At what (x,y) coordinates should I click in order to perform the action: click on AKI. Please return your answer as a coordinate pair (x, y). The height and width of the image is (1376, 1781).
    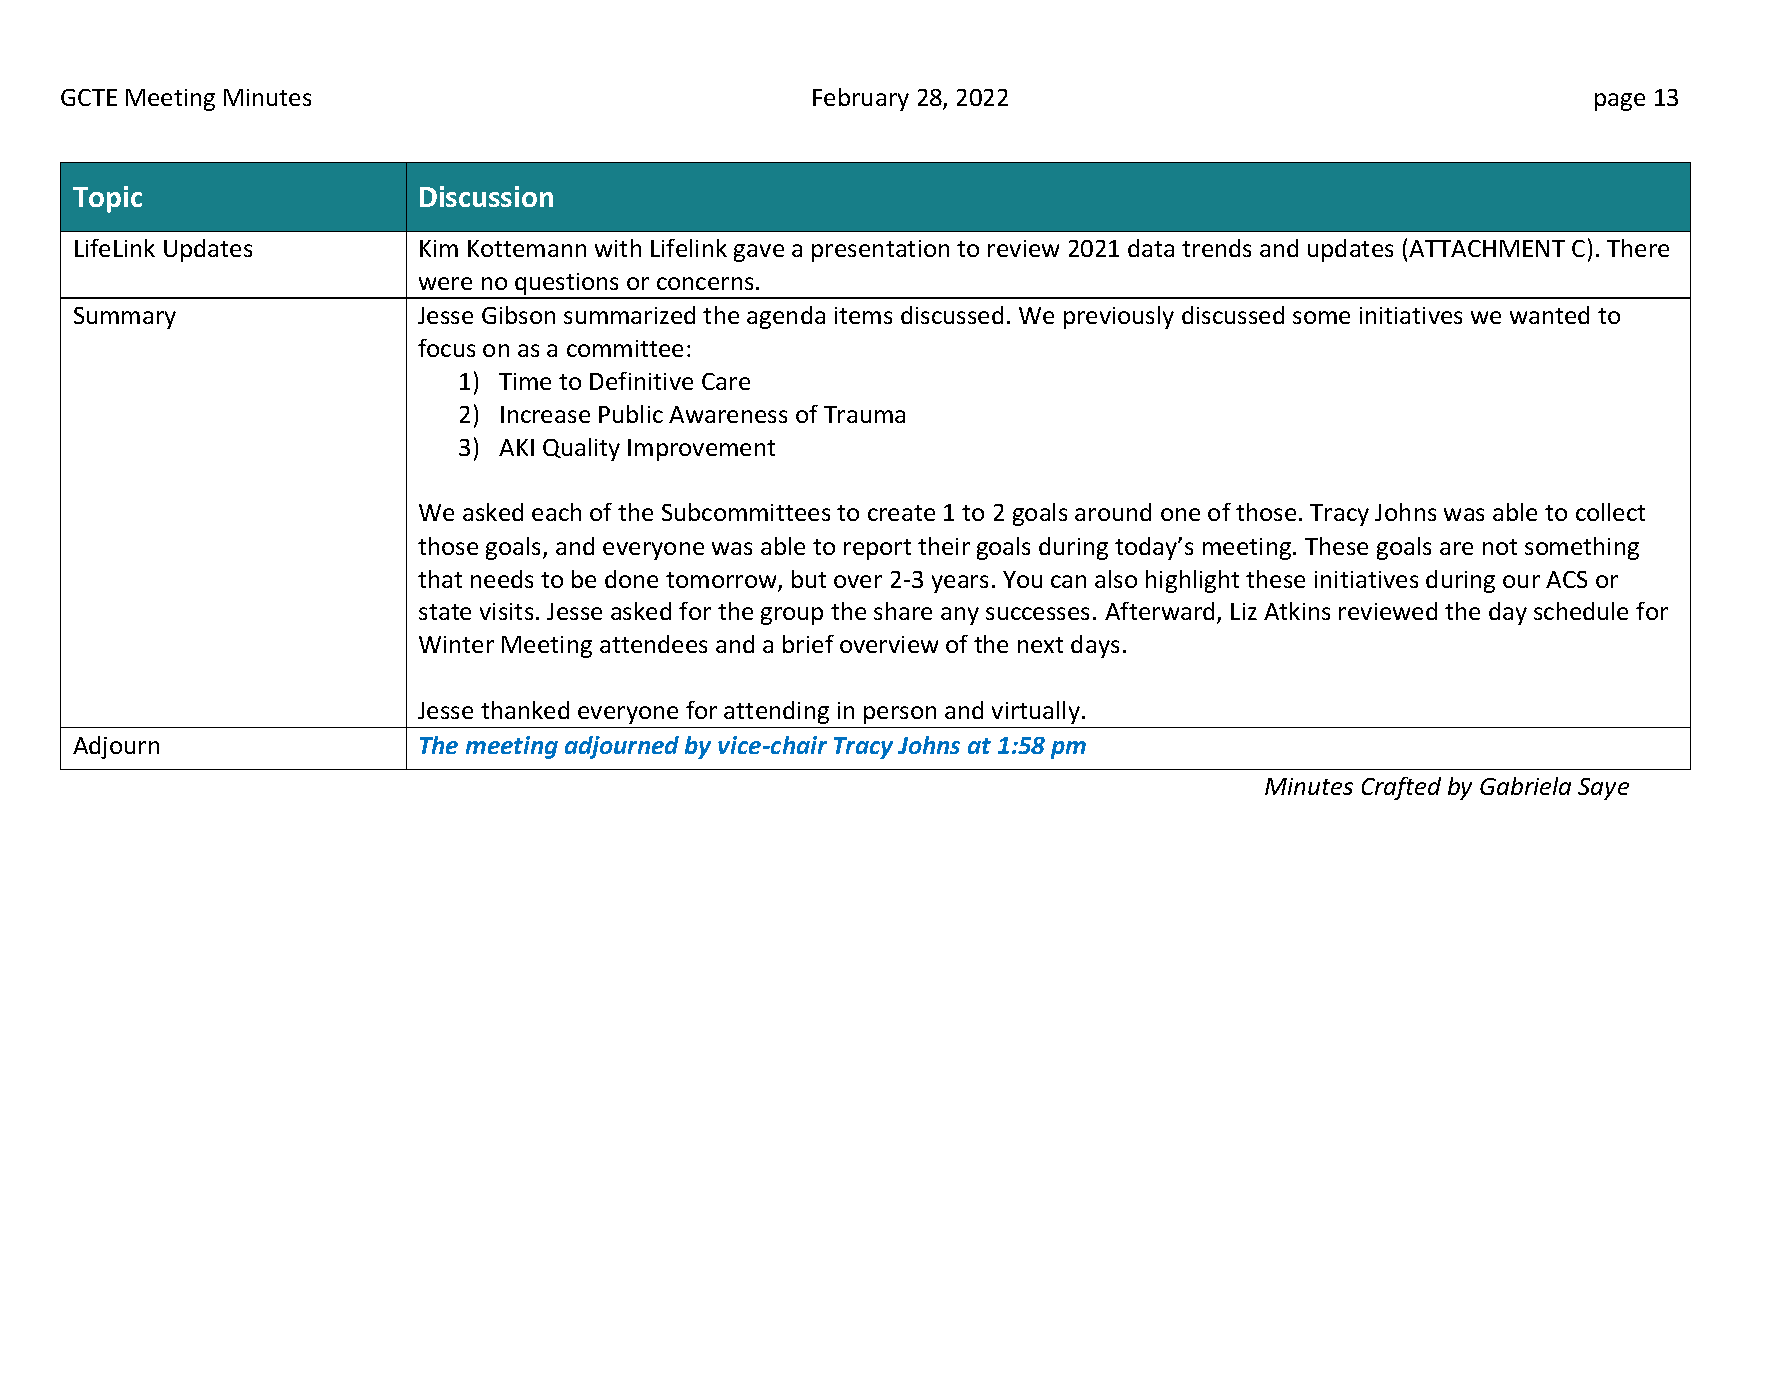
    Looking at the image, I should click on (516, 447).
